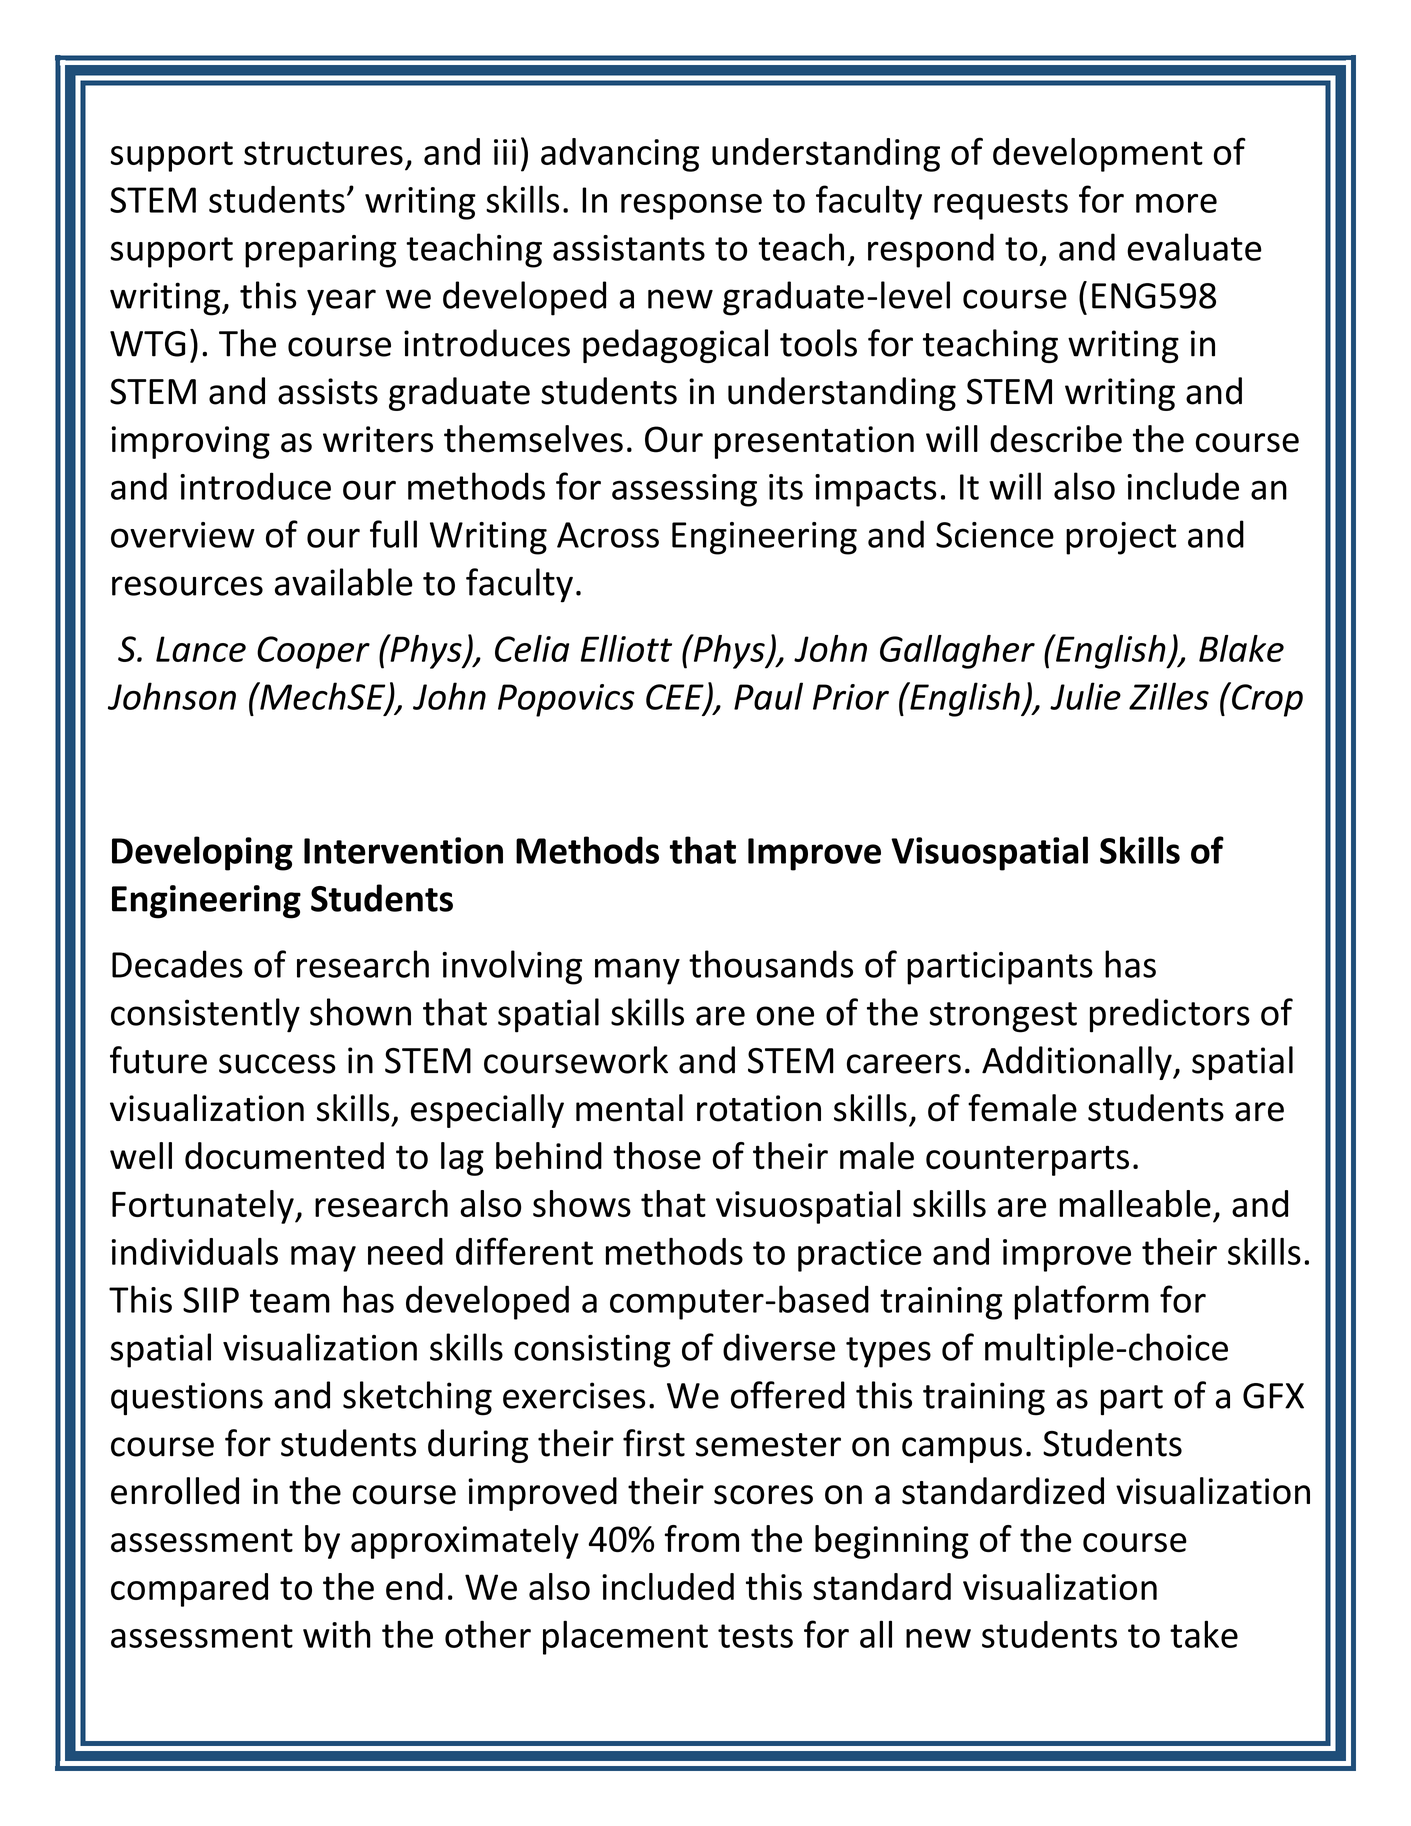 The width and height of the screenshot is (1411, 1826). I want to click on rotation, so click(759, 1108).
